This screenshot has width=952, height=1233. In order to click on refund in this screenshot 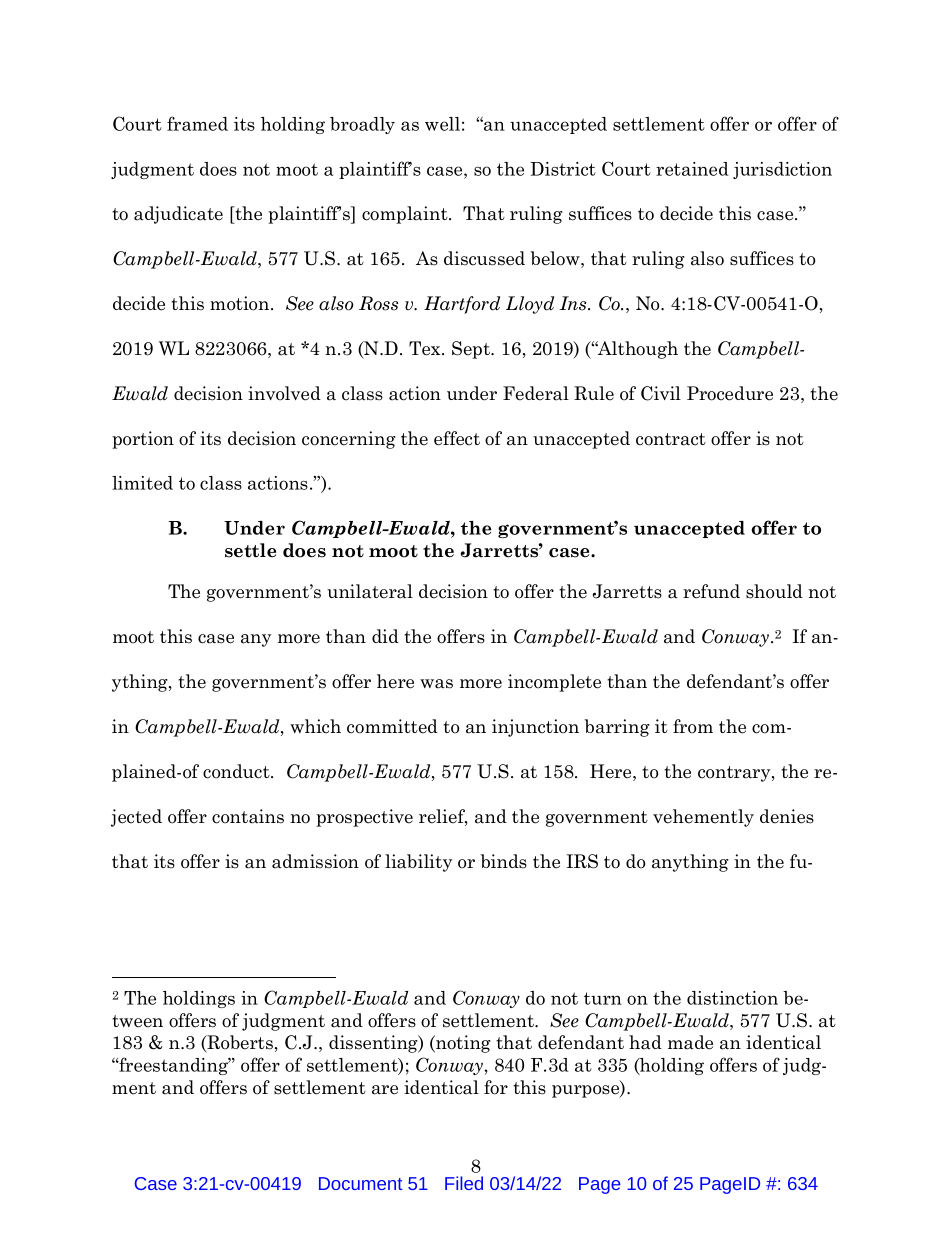, I will do `click(711, 591)`.
